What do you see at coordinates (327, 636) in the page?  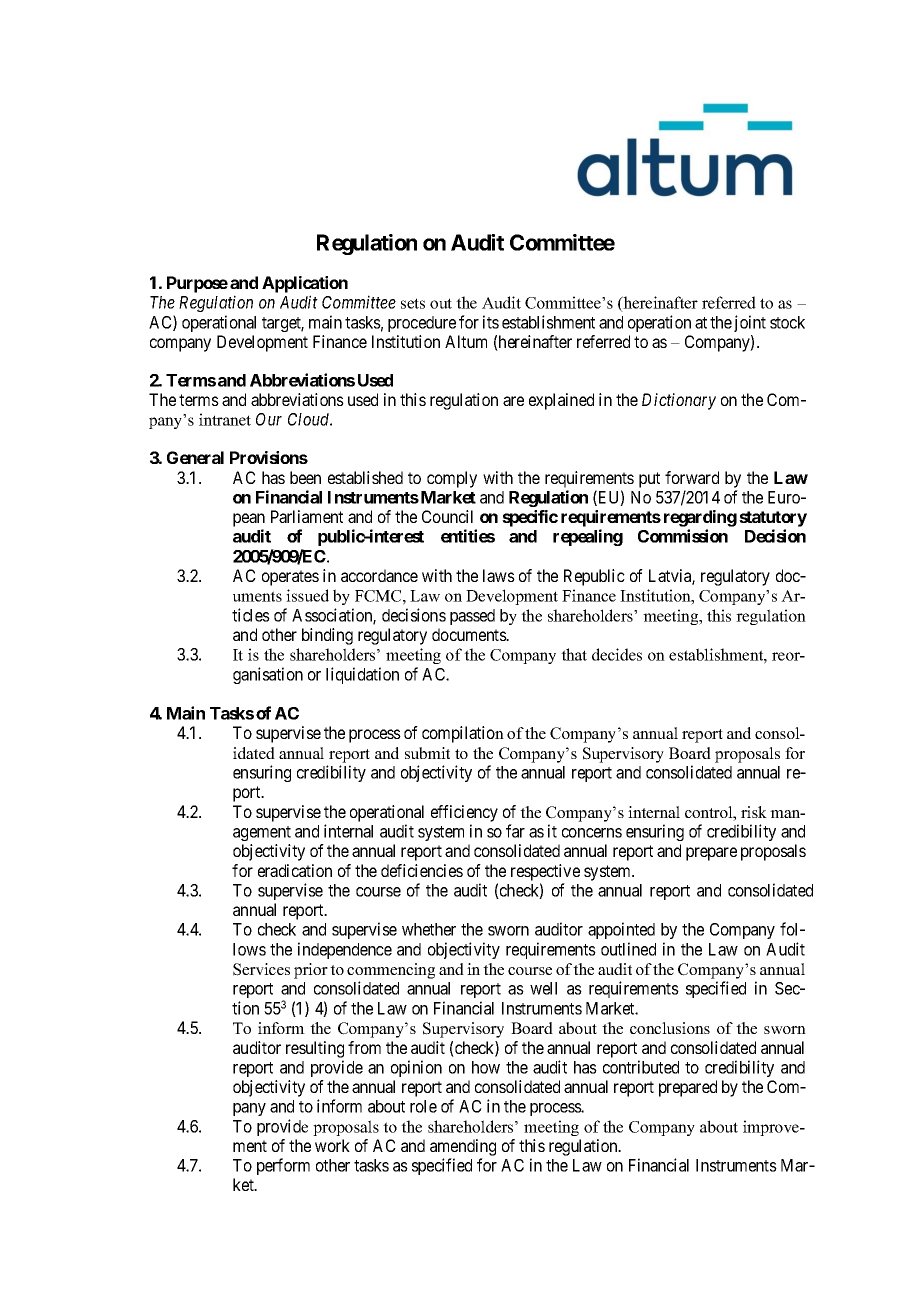 I see `binding` at bounding box center [327, 636].
